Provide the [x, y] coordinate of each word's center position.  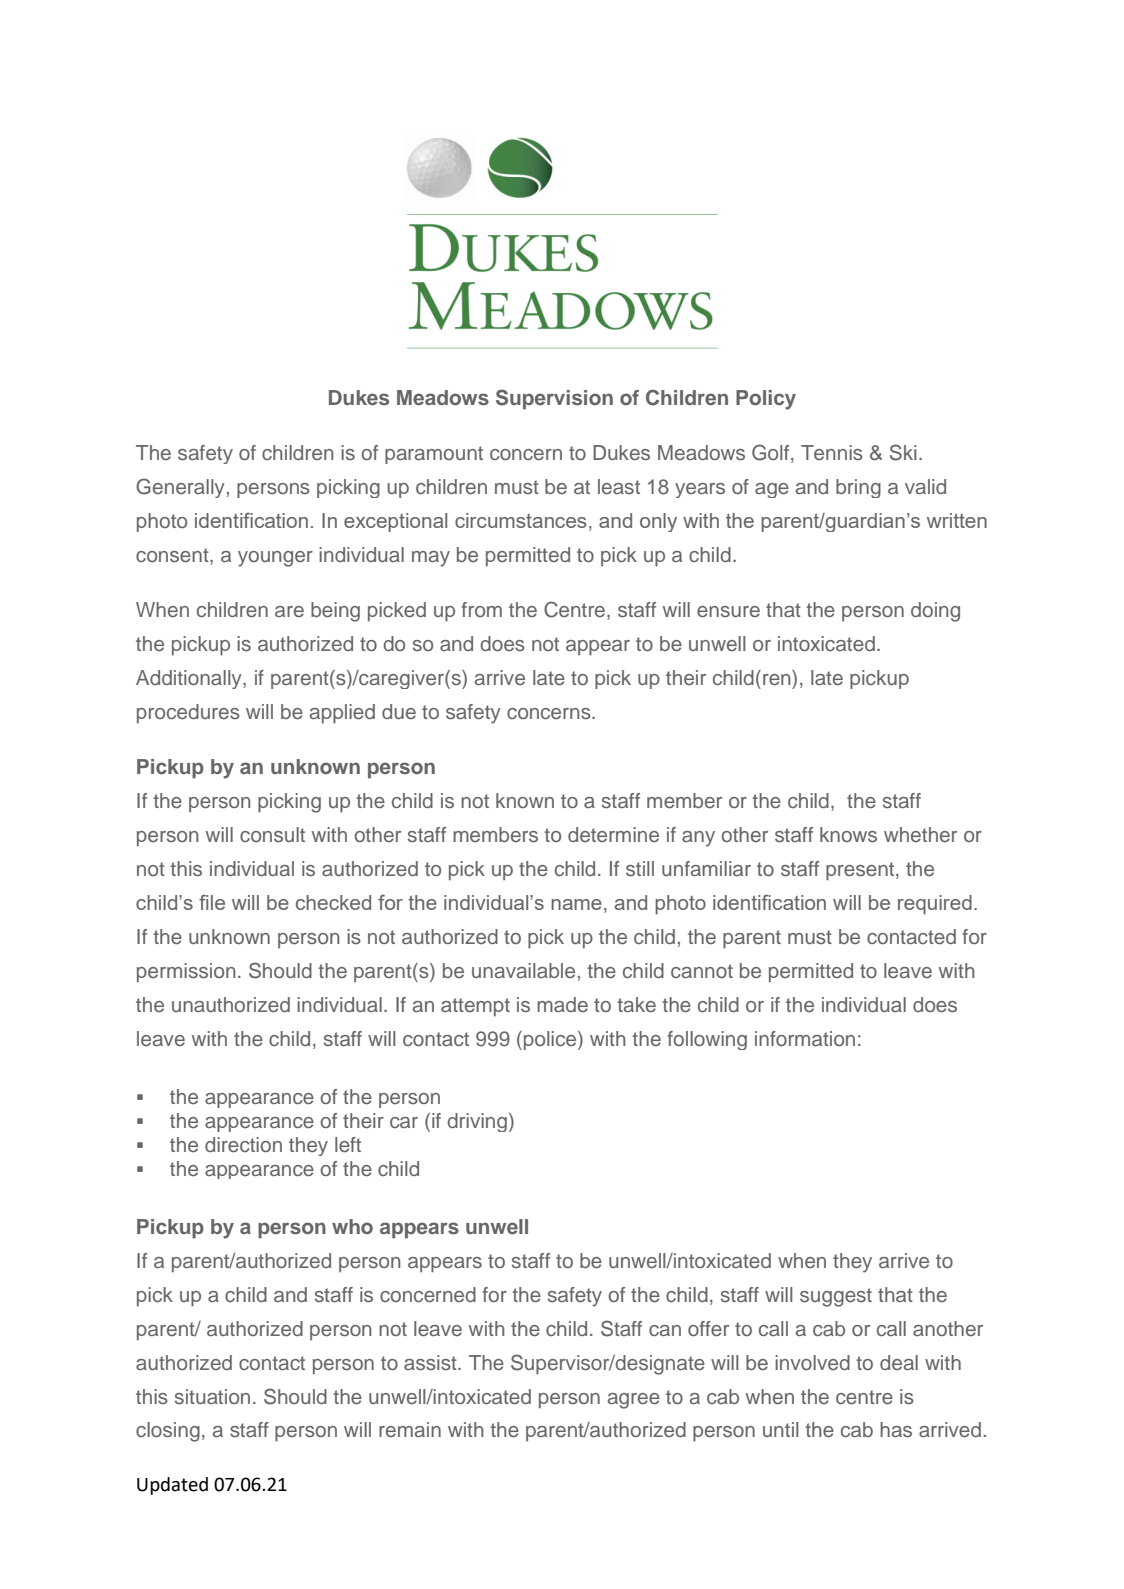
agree [634, 1401]
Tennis [832, 452]
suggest [836, 1297]
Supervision [554, 399]
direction [243, 1145]
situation [212, 1397]
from [481, 609]
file [212, 902]
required [935, 904]
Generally [180, 488]
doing [935, 612]
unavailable [523, 970]
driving [477, 1122]
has [896, 1430]
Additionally [190, 679]
